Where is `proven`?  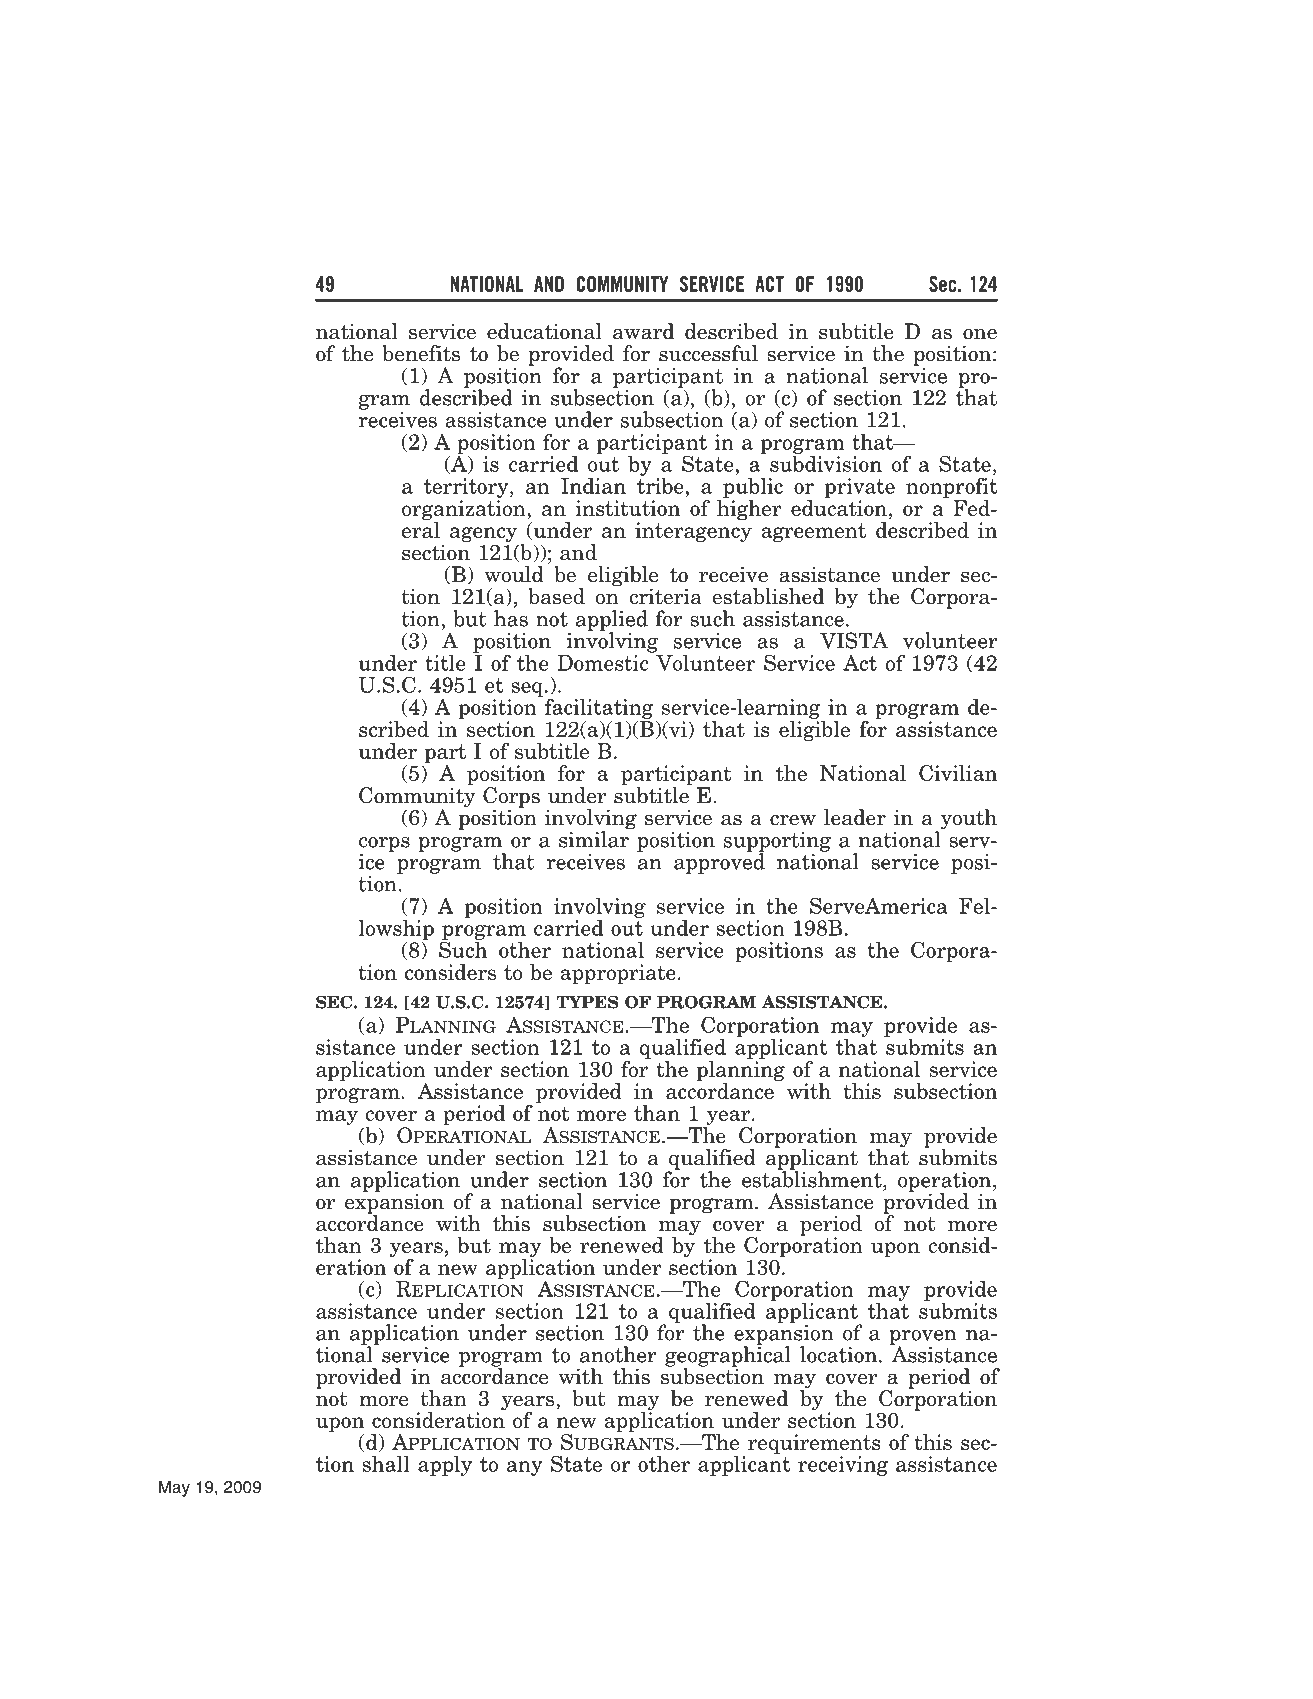
proven is located at coordinates (923, 1338).
